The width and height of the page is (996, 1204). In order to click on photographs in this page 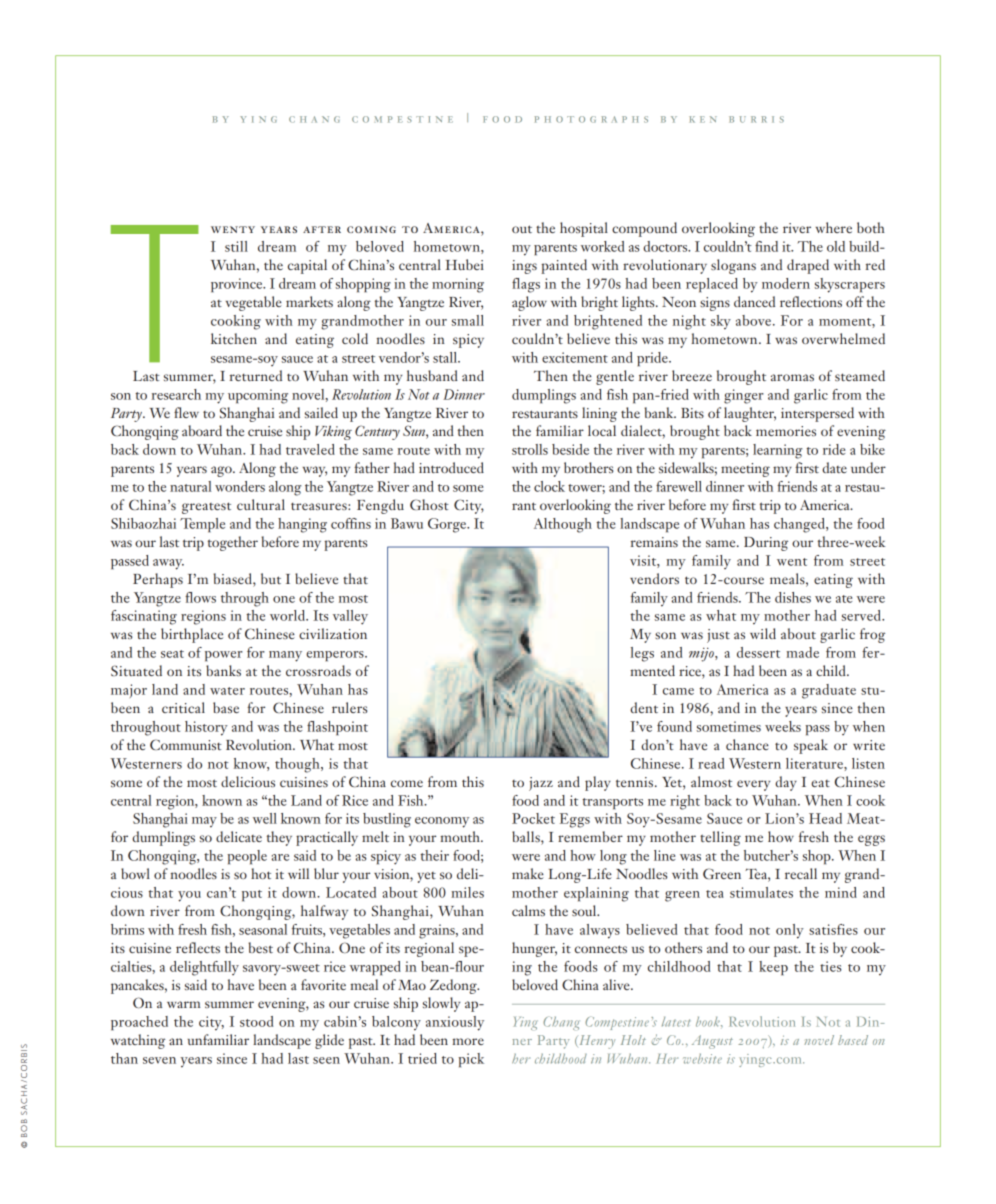, I will do `click(591, 119)`.
